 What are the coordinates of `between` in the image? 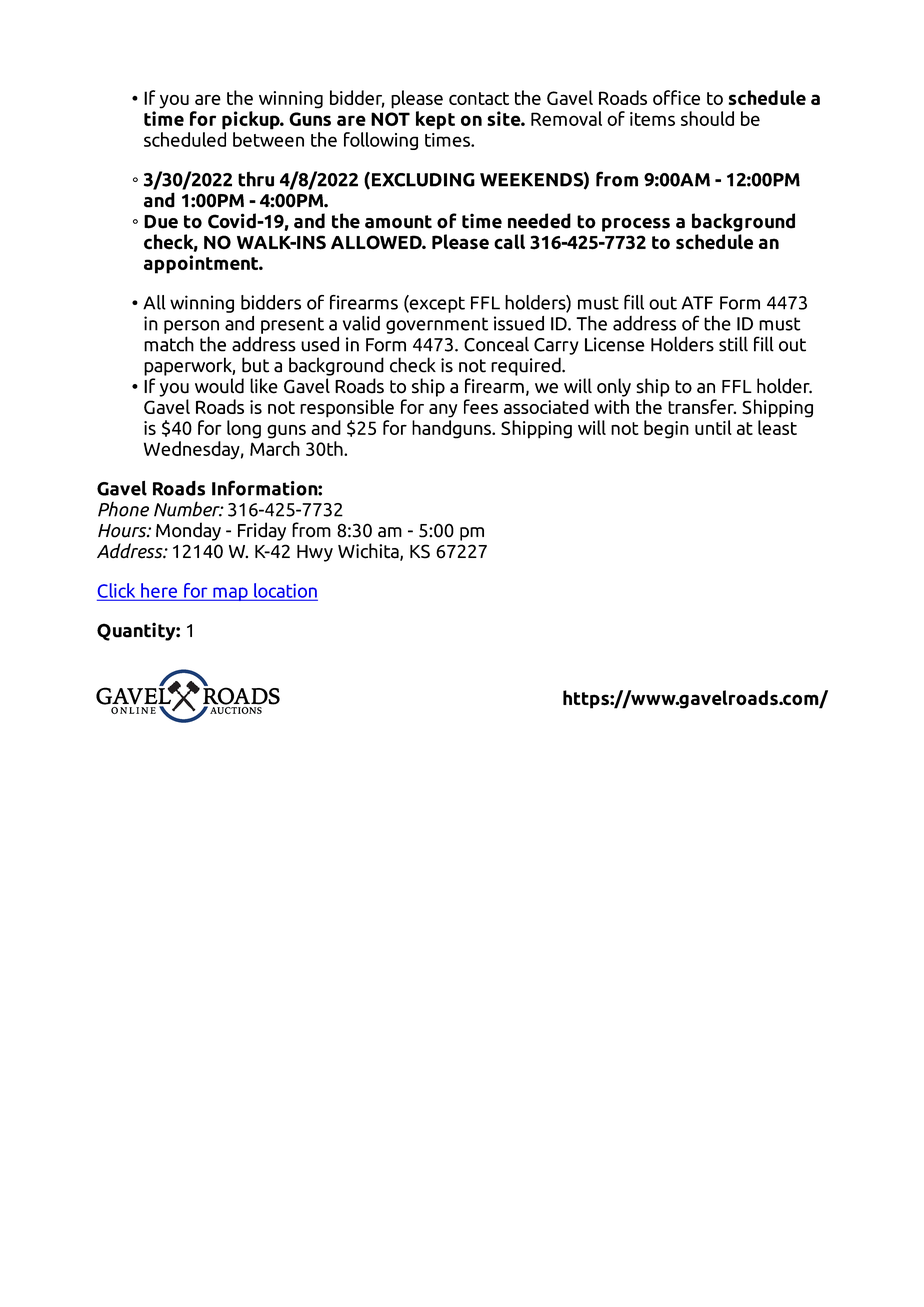 It's located at (268, 139).
